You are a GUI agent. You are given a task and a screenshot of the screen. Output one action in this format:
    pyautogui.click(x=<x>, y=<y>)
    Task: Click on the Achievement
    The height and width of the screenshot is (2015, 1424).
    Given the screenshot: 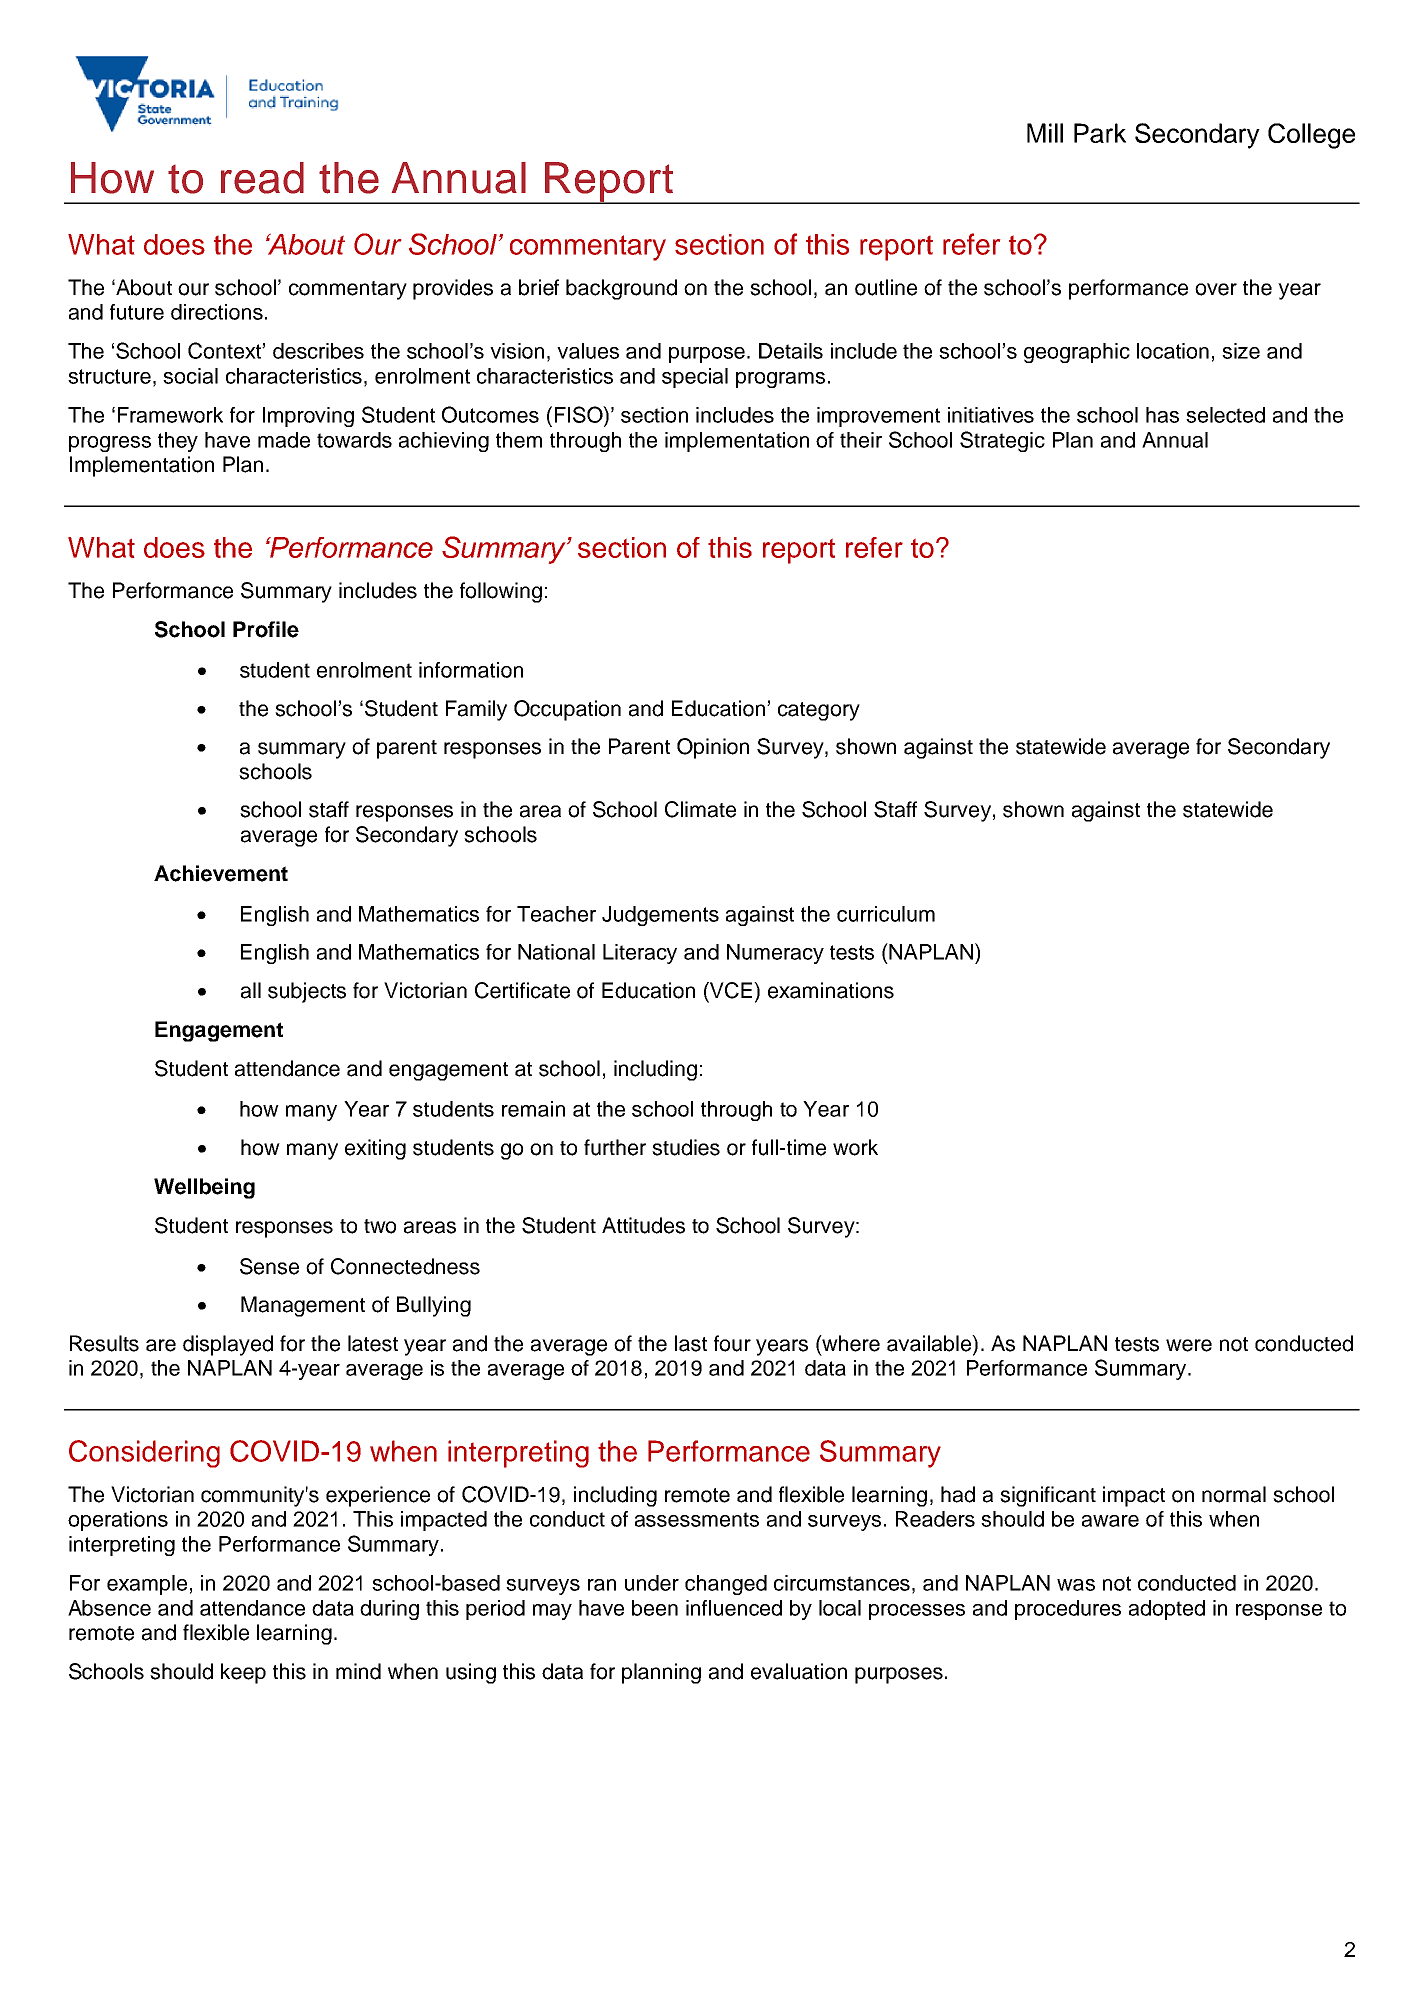 What is the action you would take?
    pyautogui.click(x=221, y=873)
